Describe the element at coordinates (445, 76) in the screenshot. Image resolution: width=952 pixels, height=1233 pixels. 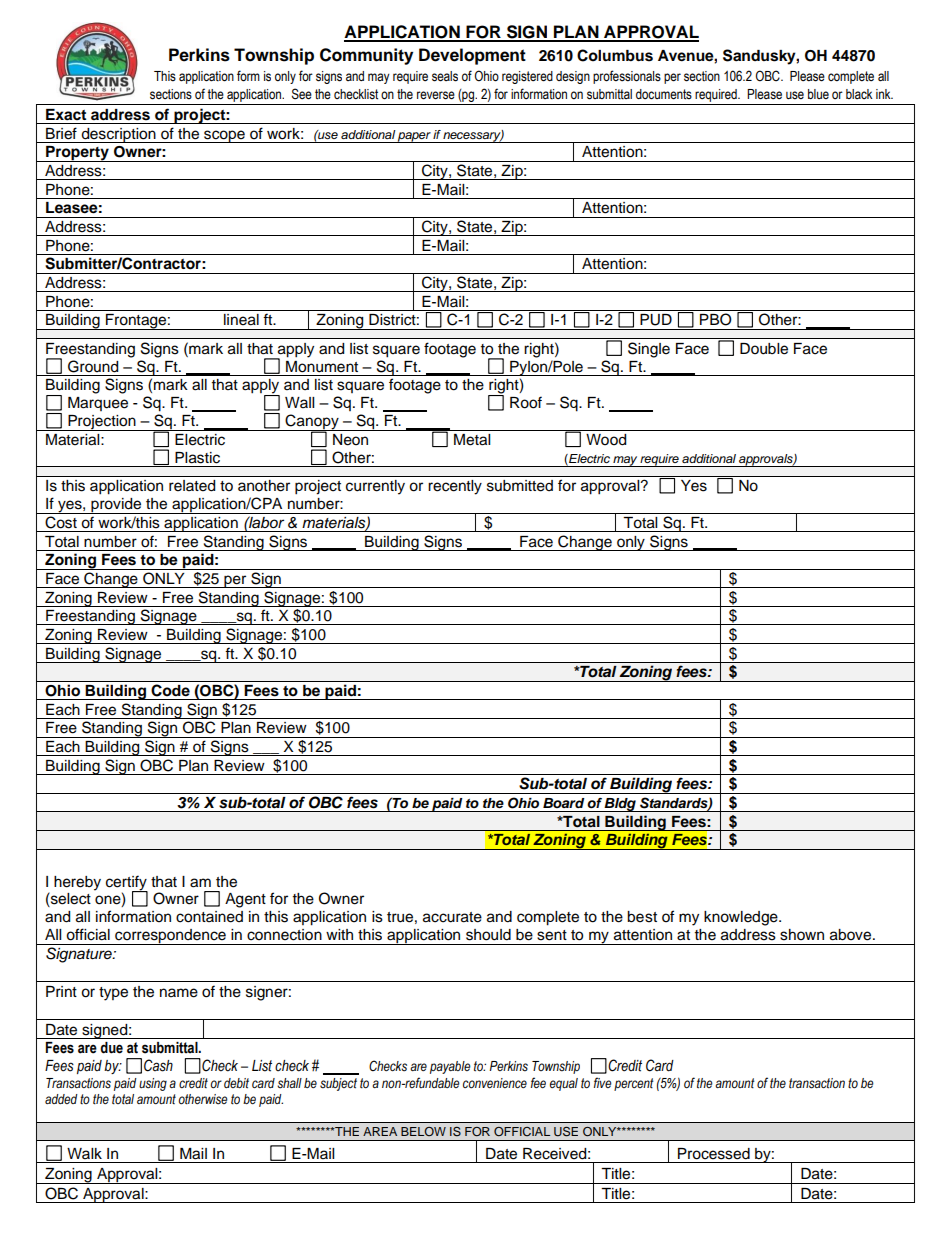
I see `seals` at that location.
